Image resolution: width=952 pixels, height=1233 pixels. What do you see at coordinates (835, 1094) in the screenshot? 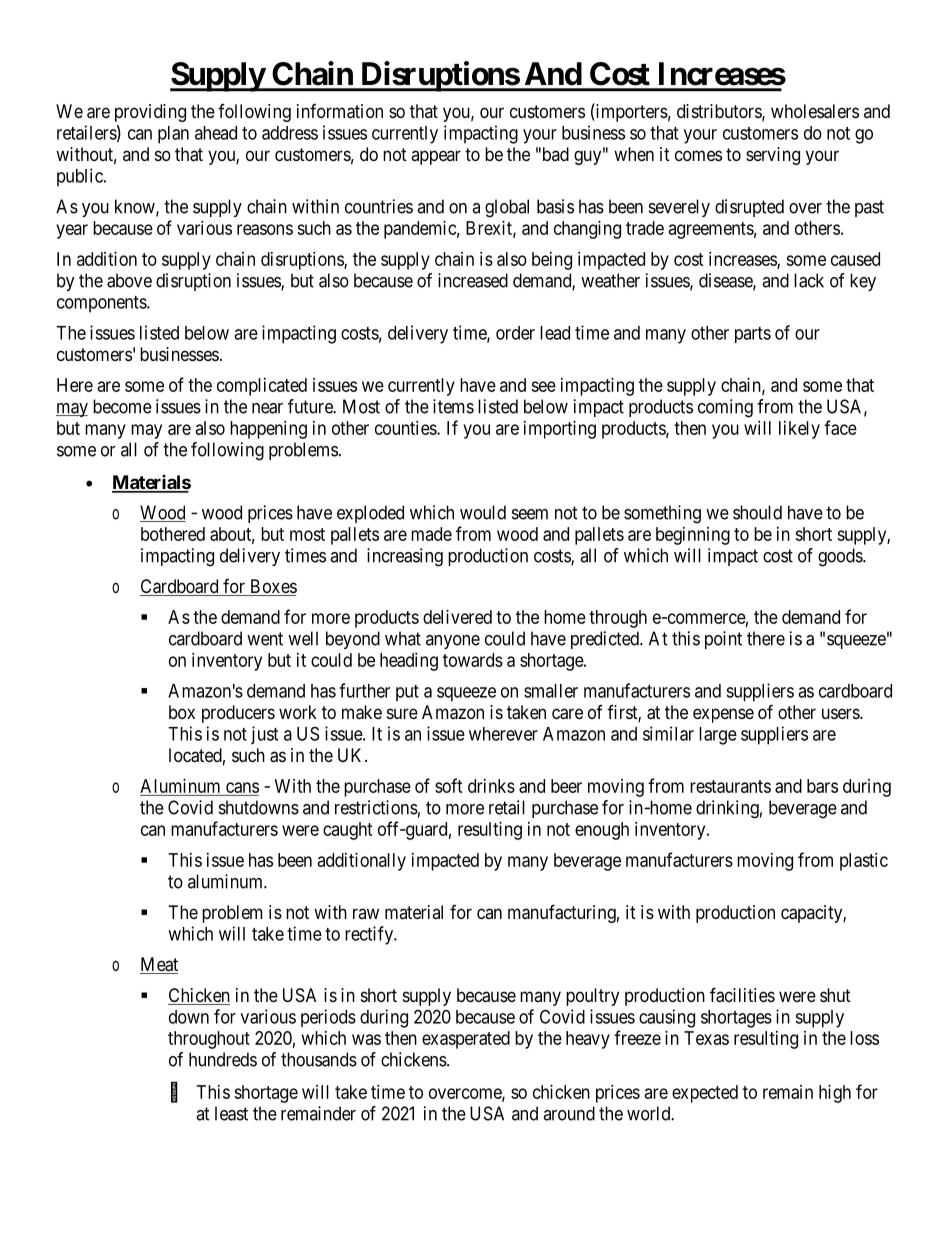
I see `high` at bounding box center [835, 1094].
